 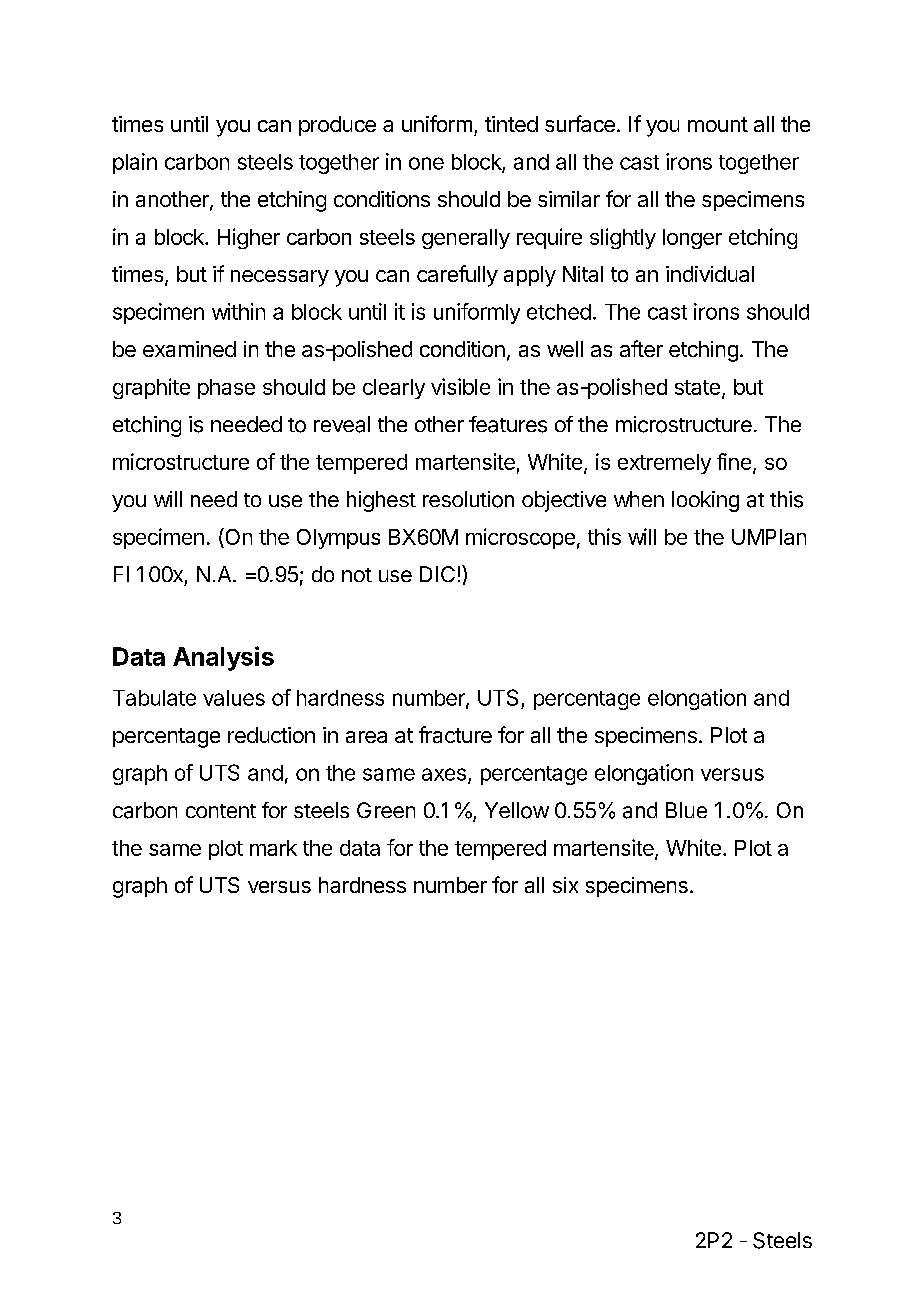 What do you see at coordinates (455, 734) in the page?
I see `fracture` at bounding box center [455, 734].
